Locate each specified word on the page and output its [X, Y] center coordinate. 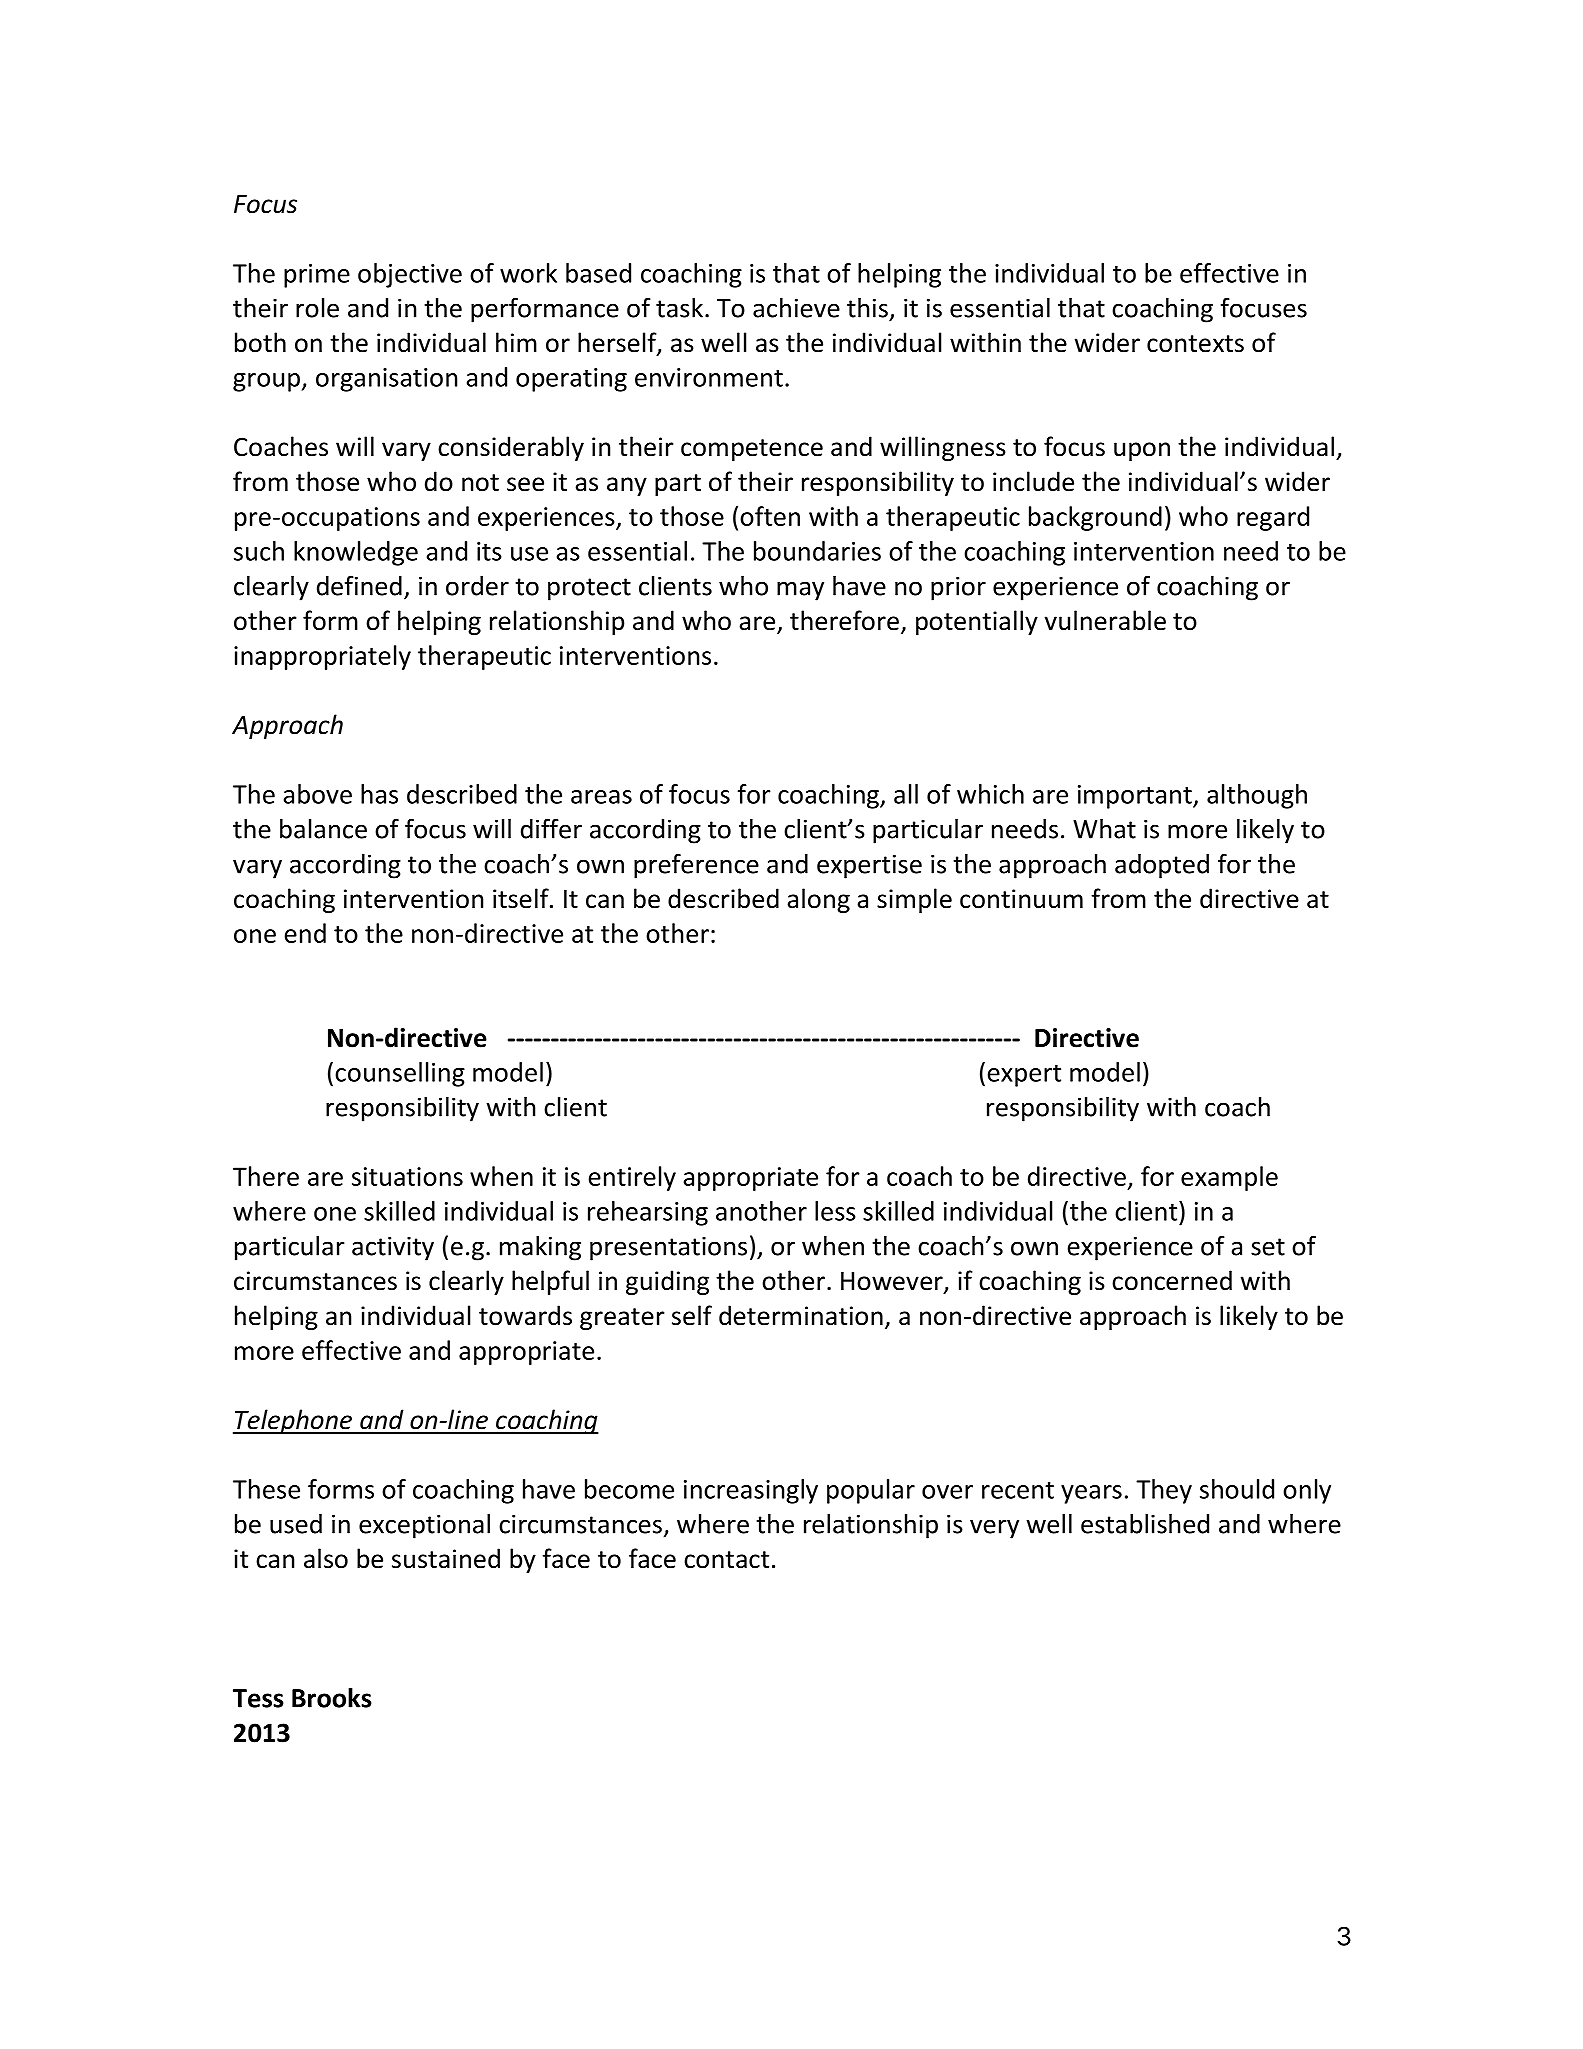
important [1136, 797]
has [379, 794]
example [1229, 1178]
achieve [796, 308]
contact [726, 1560]
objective [410, 275]
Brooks [332, 1698]
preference [696, 866]
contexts [1195, 344]
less [835, 1211]
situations [407, 1176]
